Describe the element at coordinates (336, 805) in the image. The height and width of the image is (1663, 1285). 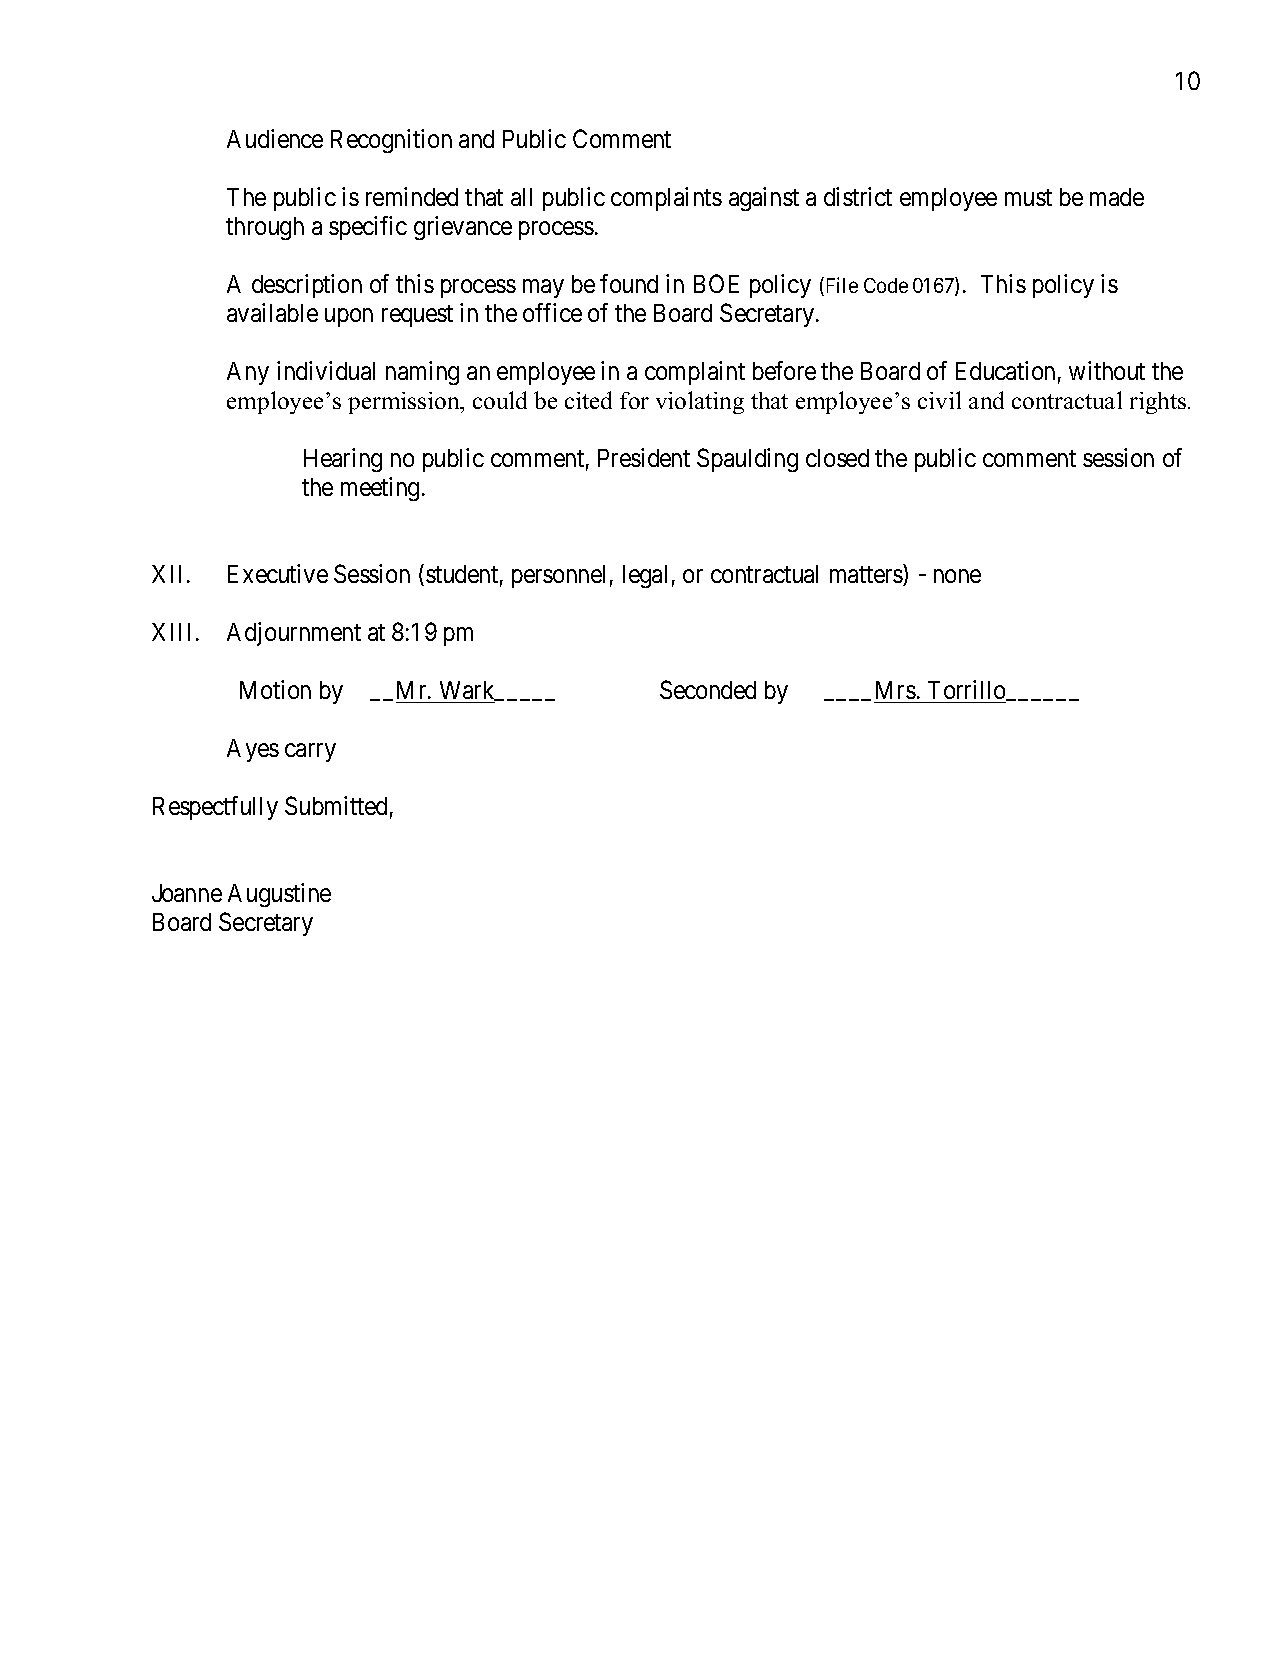
I see `Submitted` at that location.
